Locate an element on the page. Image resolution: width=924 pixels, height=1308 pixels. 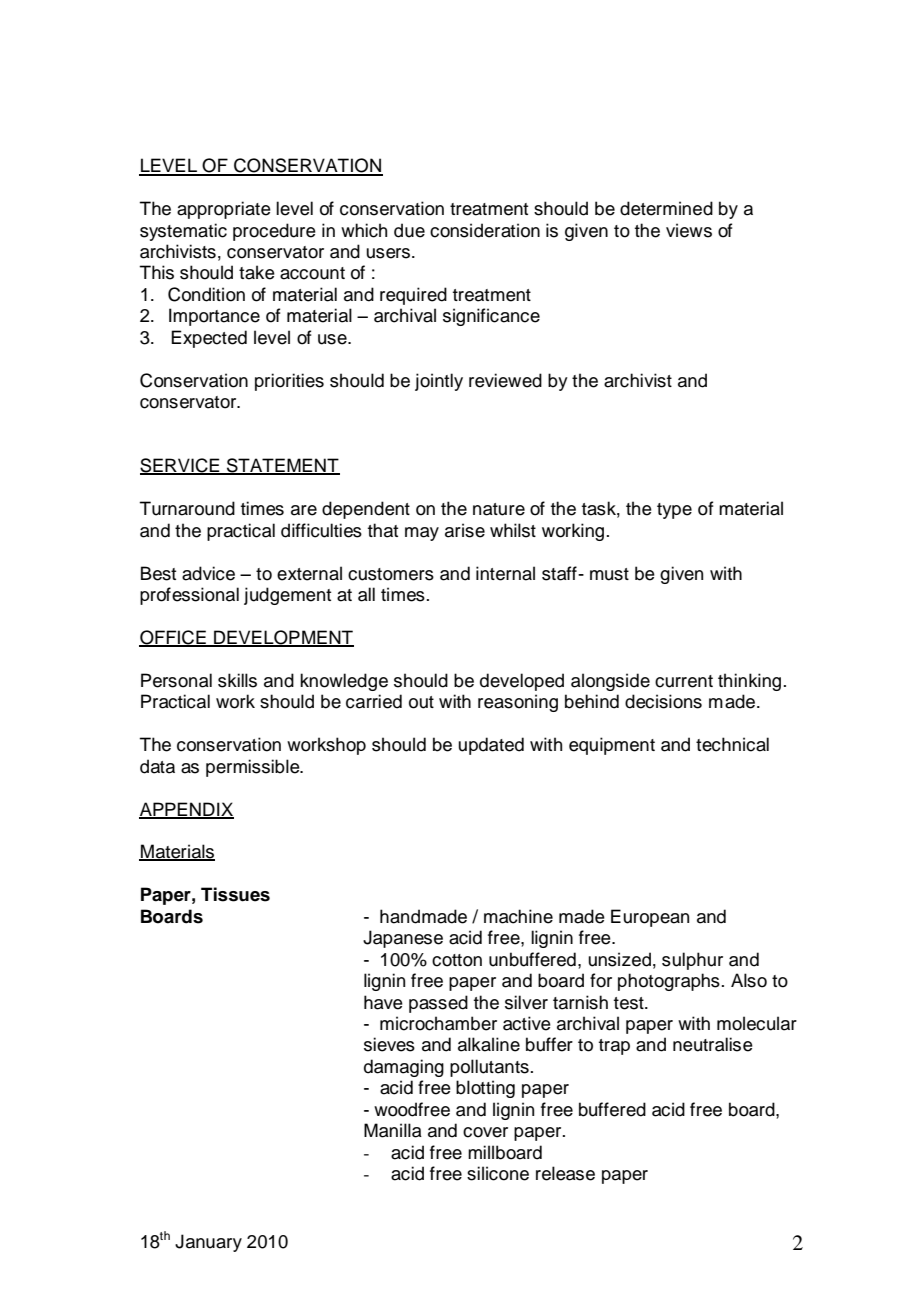
APPENDIX is located at coordinates (186, 810).
